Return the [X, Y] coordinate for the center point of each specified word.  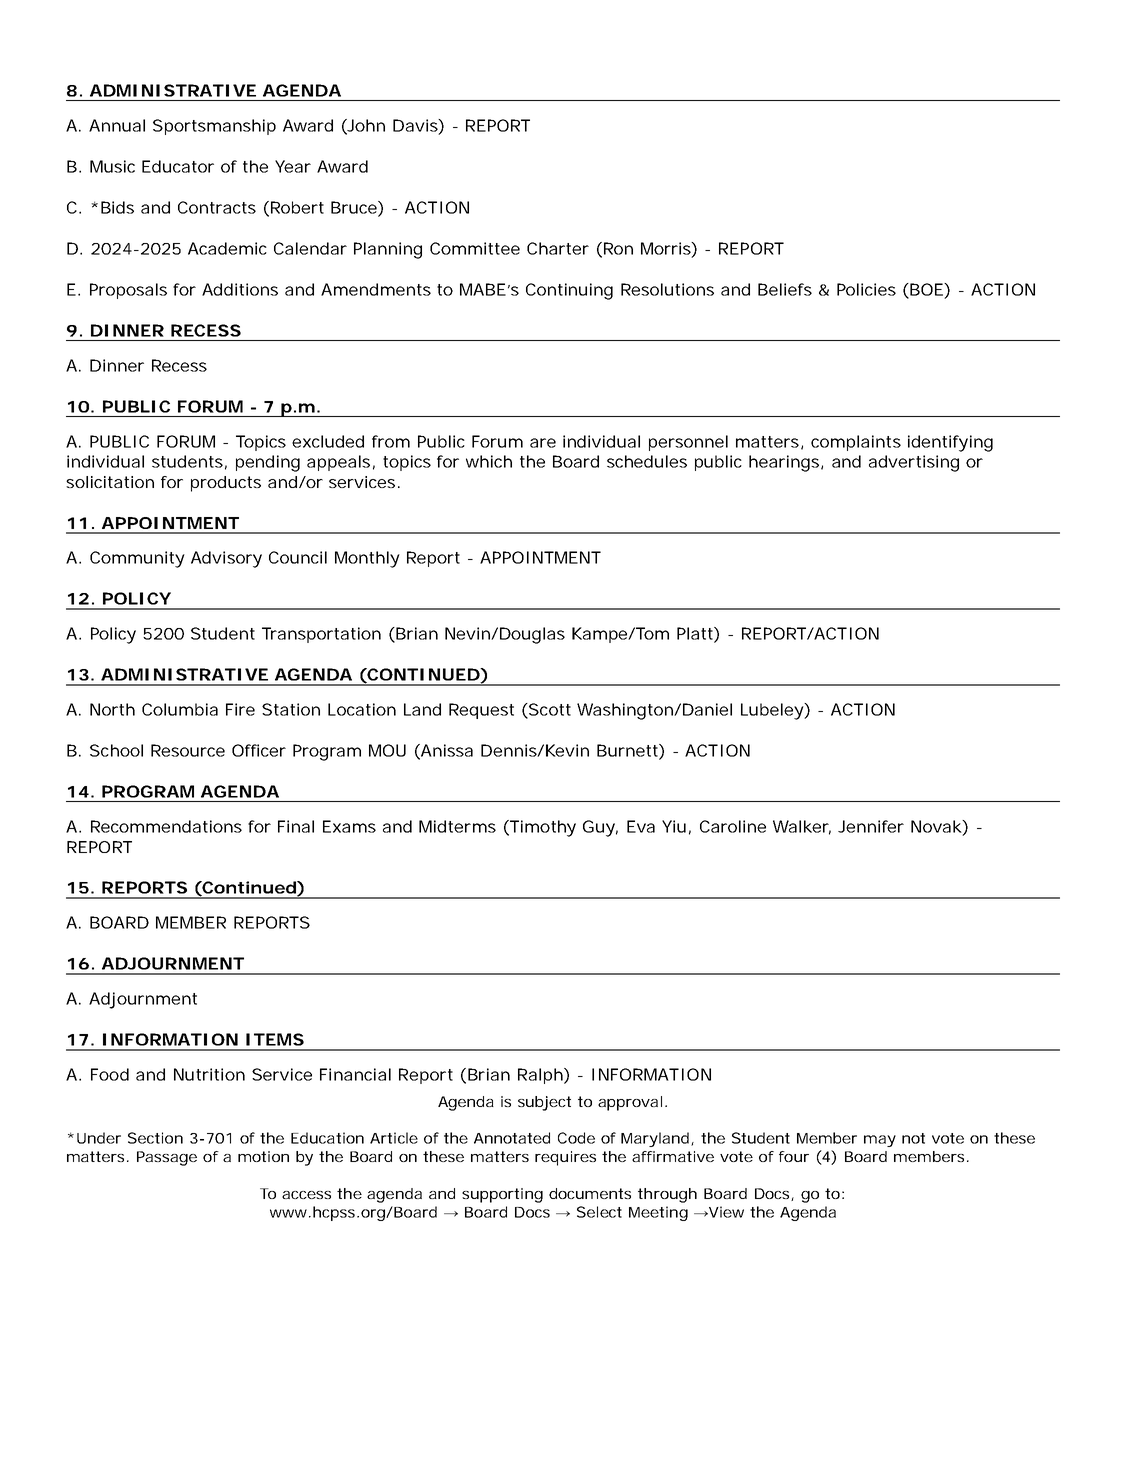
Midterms [457, 826]
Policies [866, 289]
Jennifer [871, 826]
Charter [558, 248]
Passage [167, 1158]
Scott [549, 710]
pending [268, 463]
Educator [178, 166]
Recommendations [166, 826]
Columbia [180, 709]
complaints [856, 443]
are [543, 443]
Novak [937, 826]
